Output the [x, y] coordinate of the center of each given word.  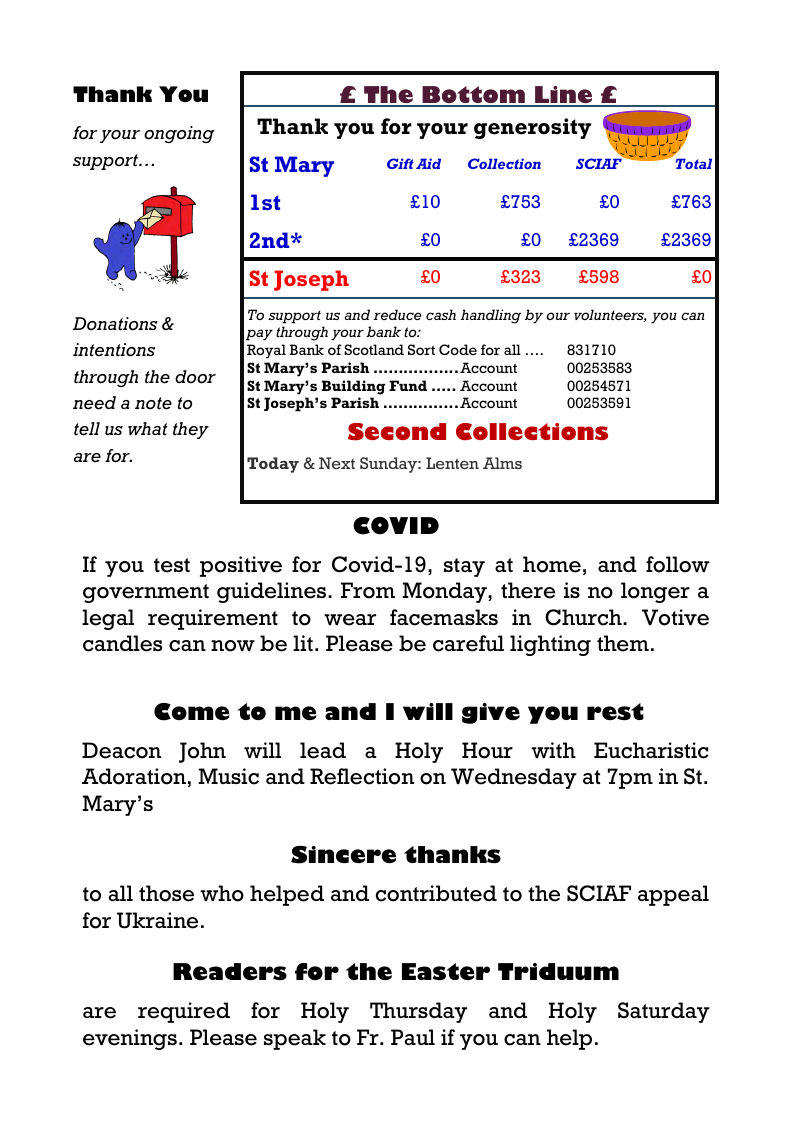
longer [655, 592]
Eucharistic [651, 750]
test [172, 565]
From [368, 590]
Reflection [362, 776]
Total [694, 163]
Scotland [374, 349]
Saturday [664, 1012]
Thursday [418, 1012]
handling [491, 316]
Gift [400, 163]
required [184, 1012]
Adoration [134, 776]
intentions [114, 350]
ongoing [179, 134]
